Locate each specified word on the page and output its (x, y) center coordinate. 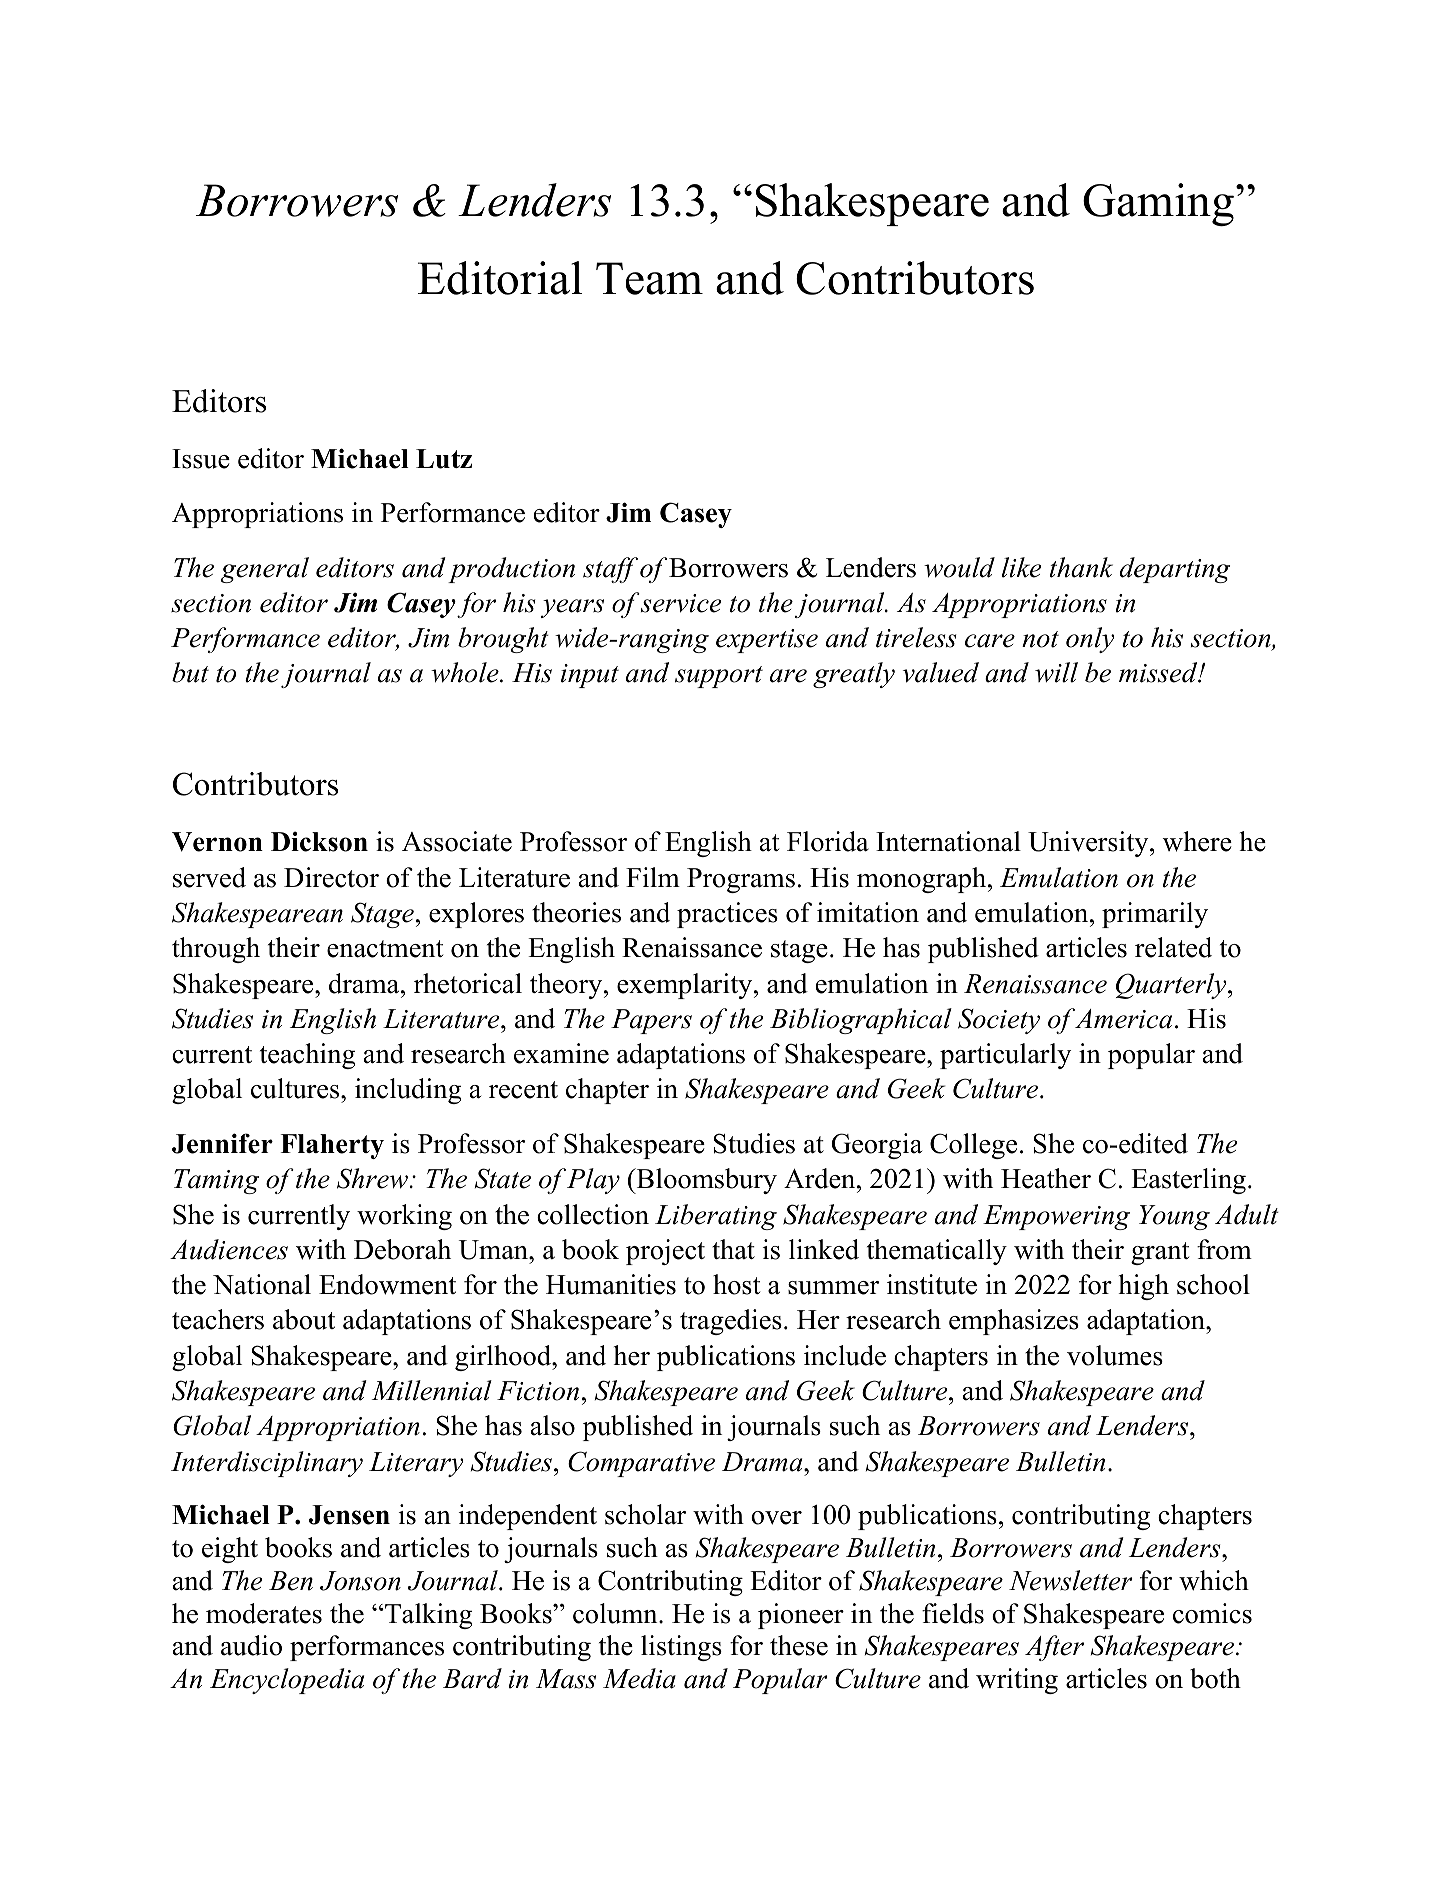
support (719, 677)
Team (649, 278)
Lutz (444, 459)
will (1056, 672)
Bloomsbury (705, 1181)
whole (466, 672)
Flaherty (332, 1146)
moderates (264, 1613)
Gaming (1160, 204)
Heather (1046, 1178)
